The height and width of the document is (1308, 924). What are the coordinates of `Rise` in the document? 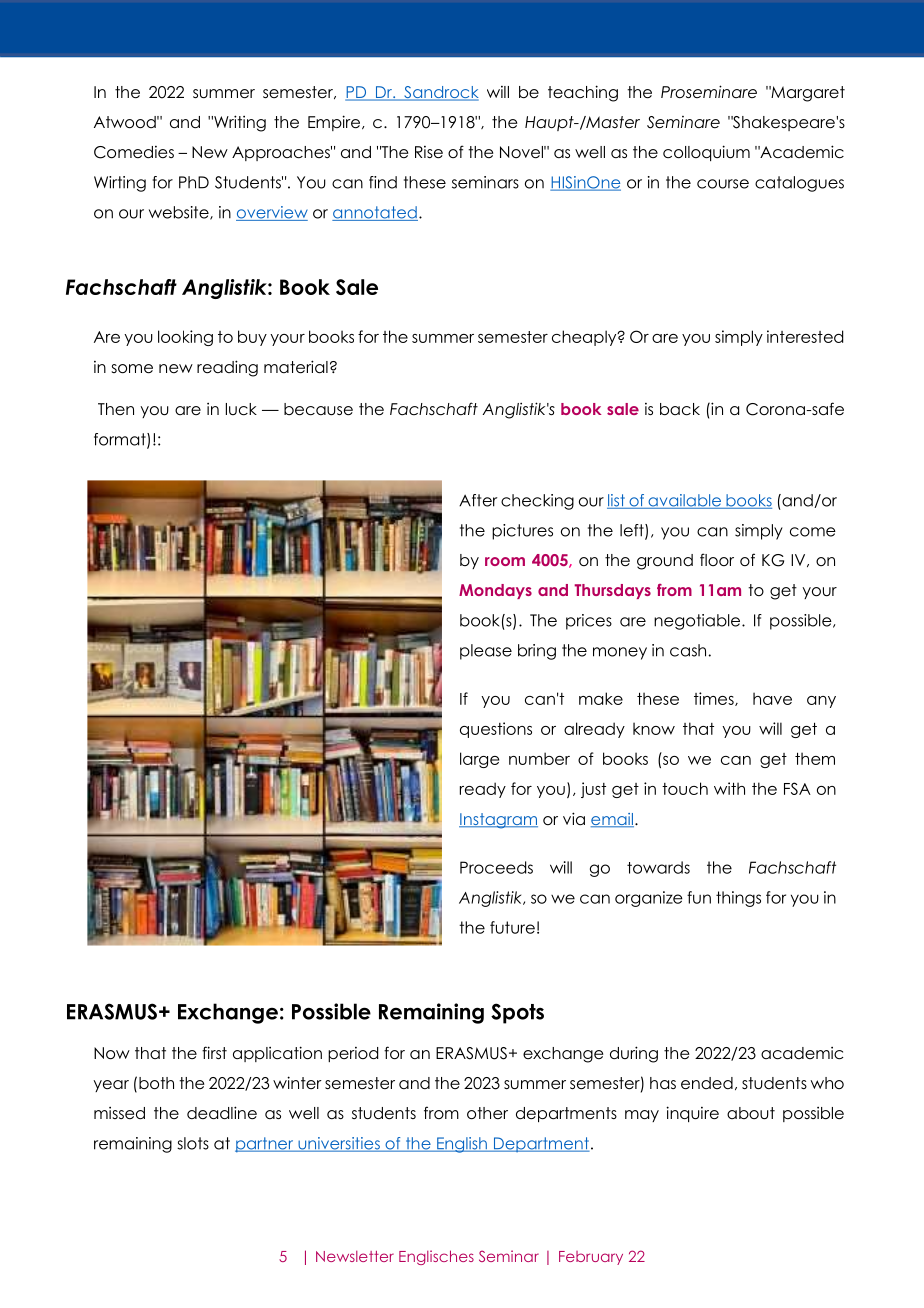 It's located at (429, 152).
